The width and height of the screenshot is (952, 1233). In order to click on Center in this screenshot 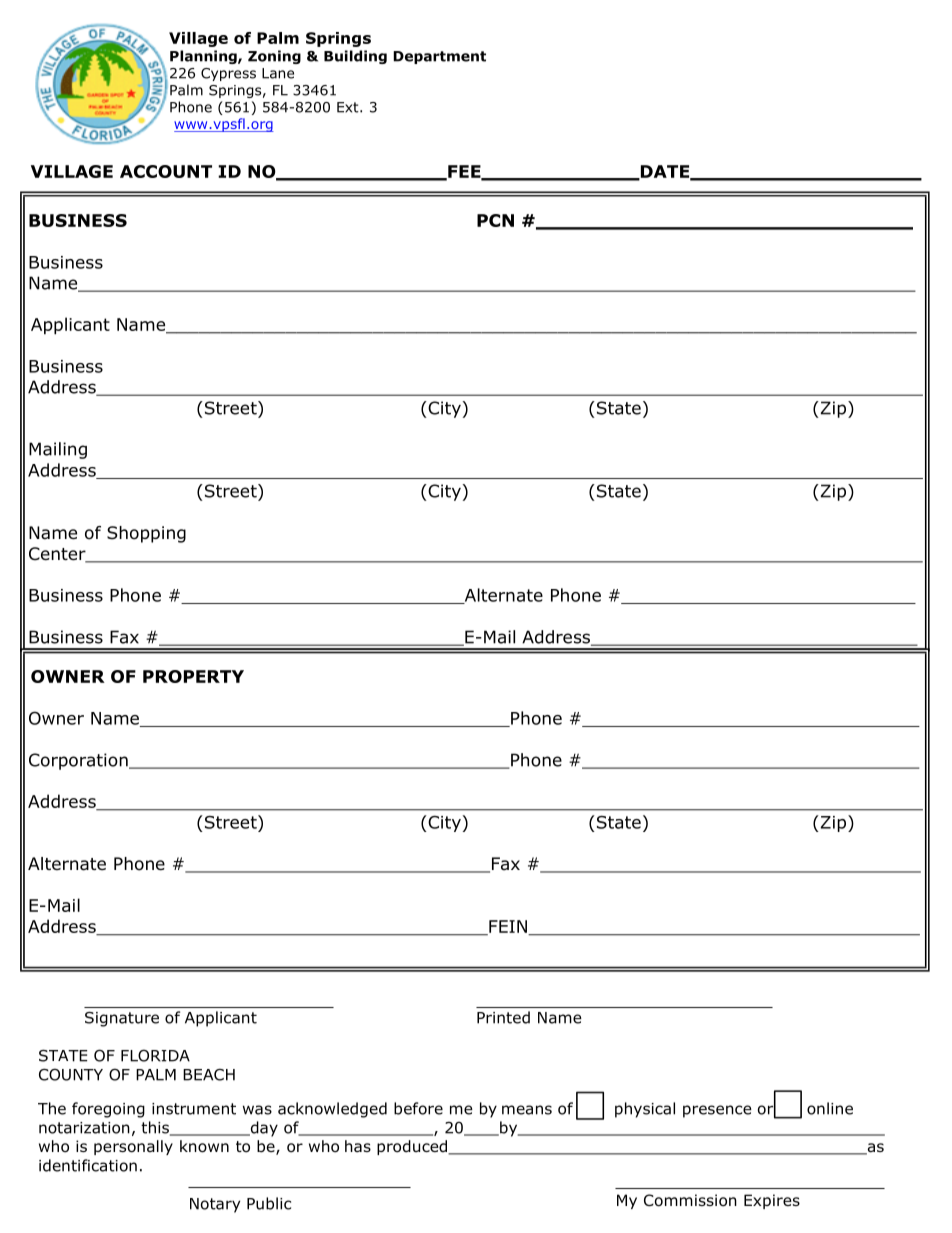, I will do `click(58, 555)`.
